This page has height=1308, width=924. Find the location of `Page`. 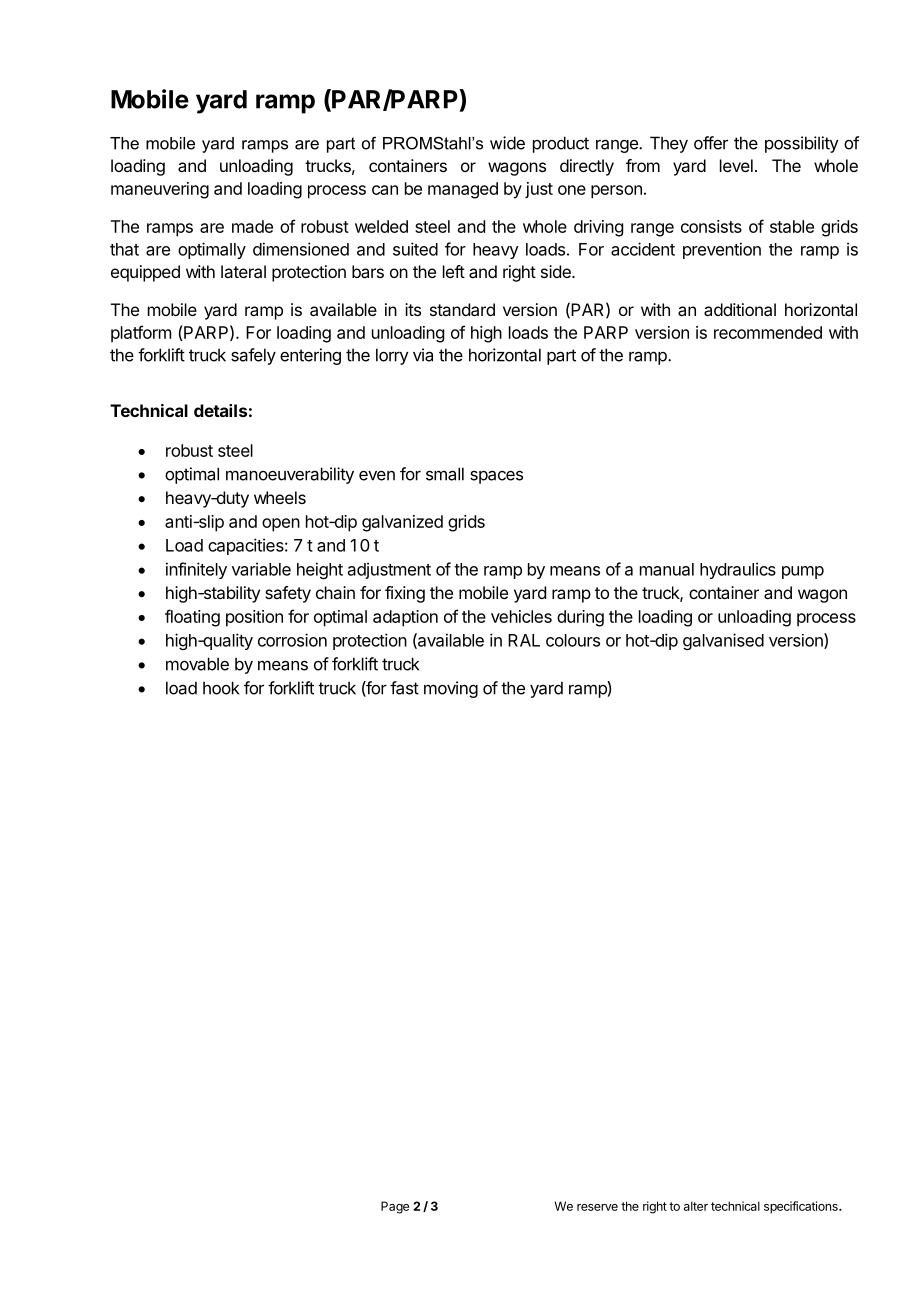

Page is located at coordinates (395, 1207).
